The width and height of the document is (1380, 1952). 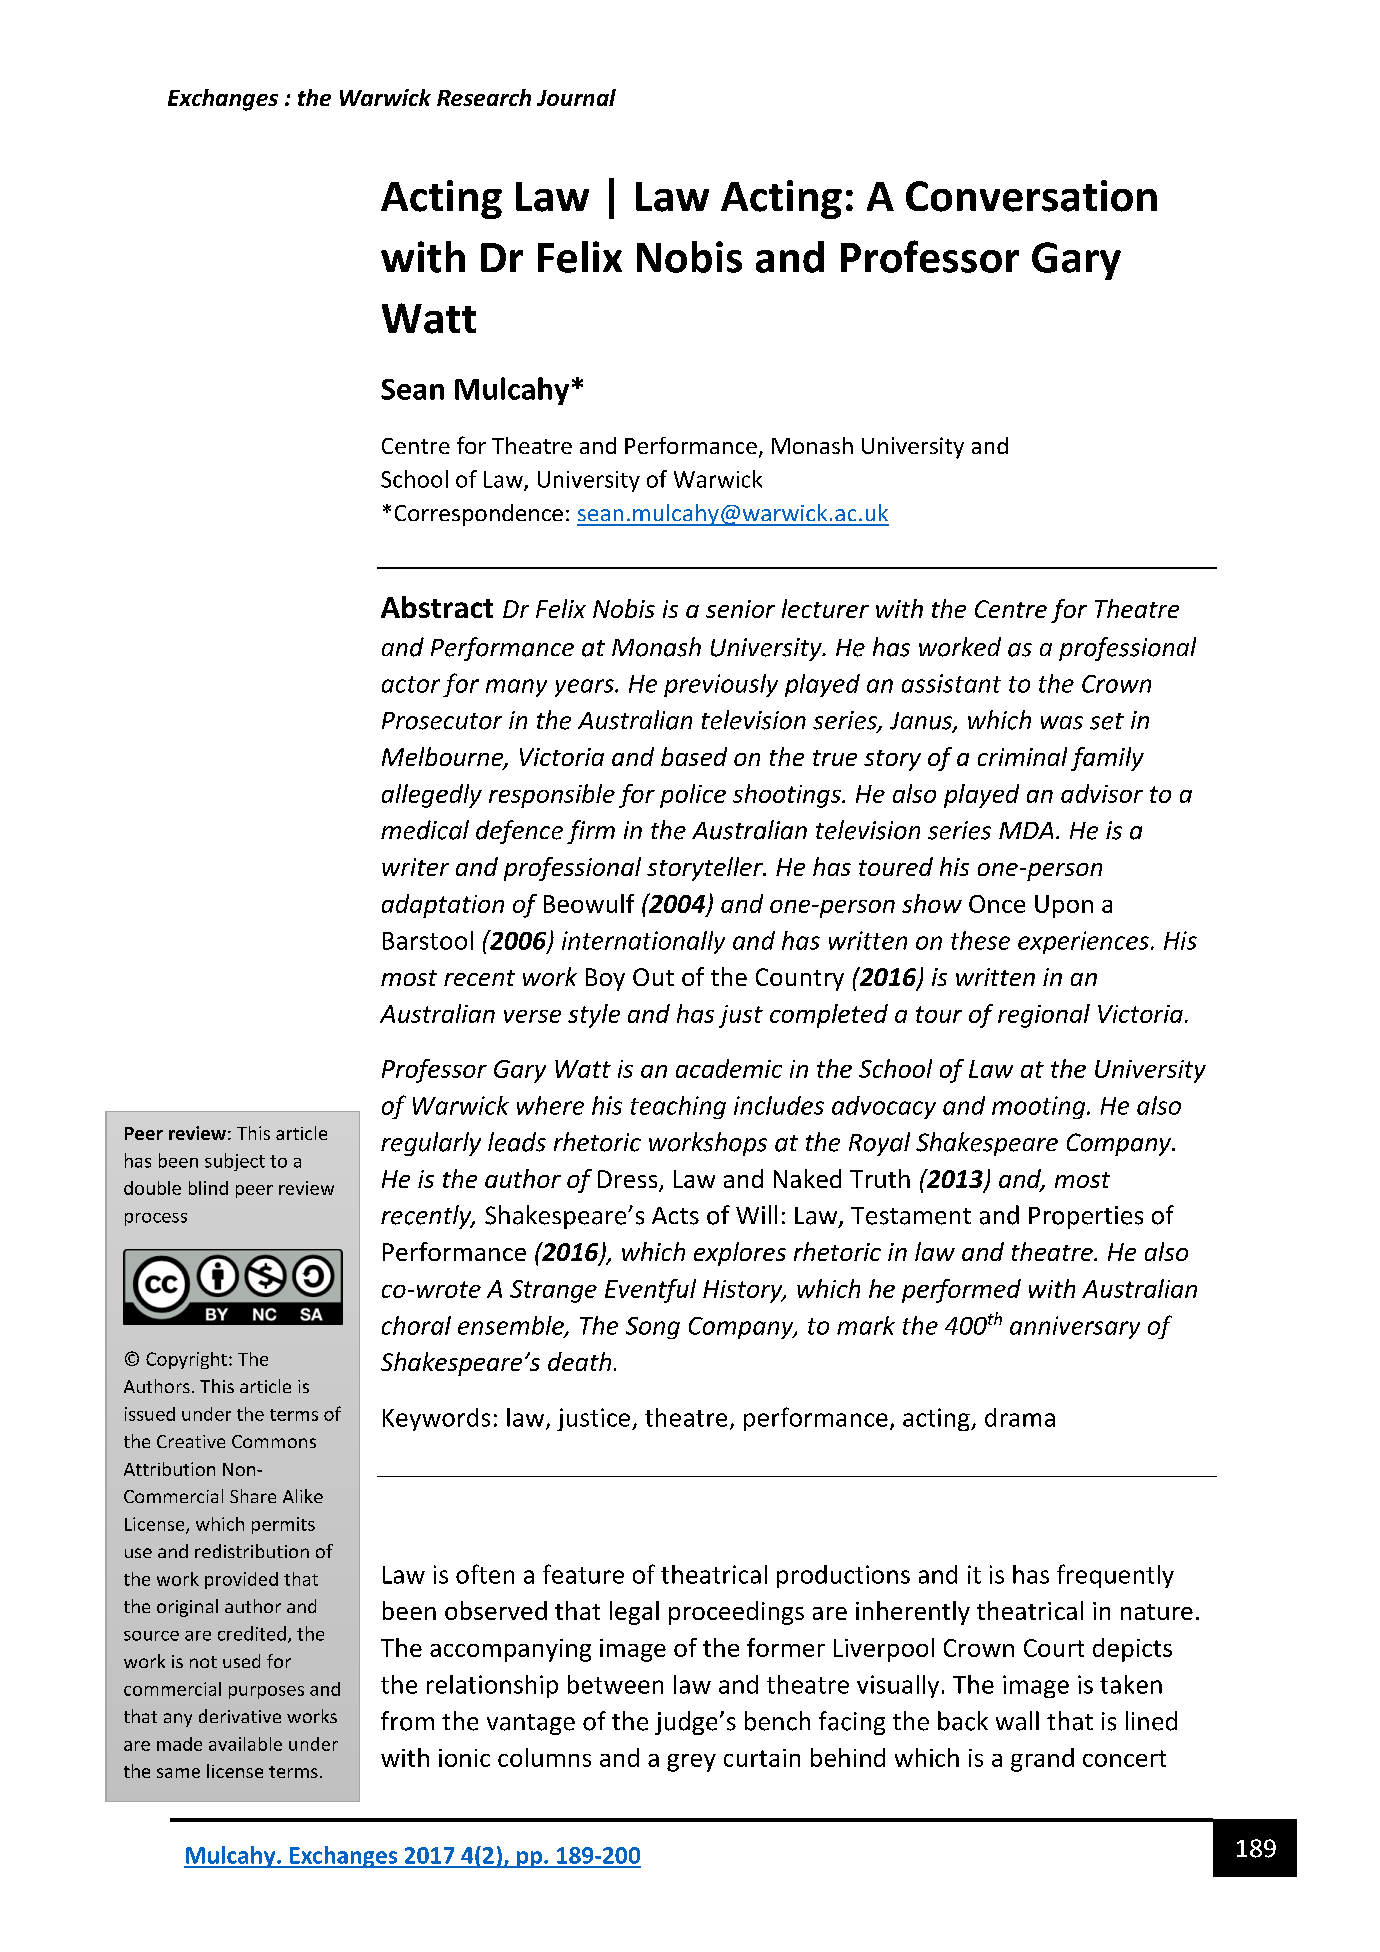 I want to click on Conversation, so click(x=1031, y=196).
